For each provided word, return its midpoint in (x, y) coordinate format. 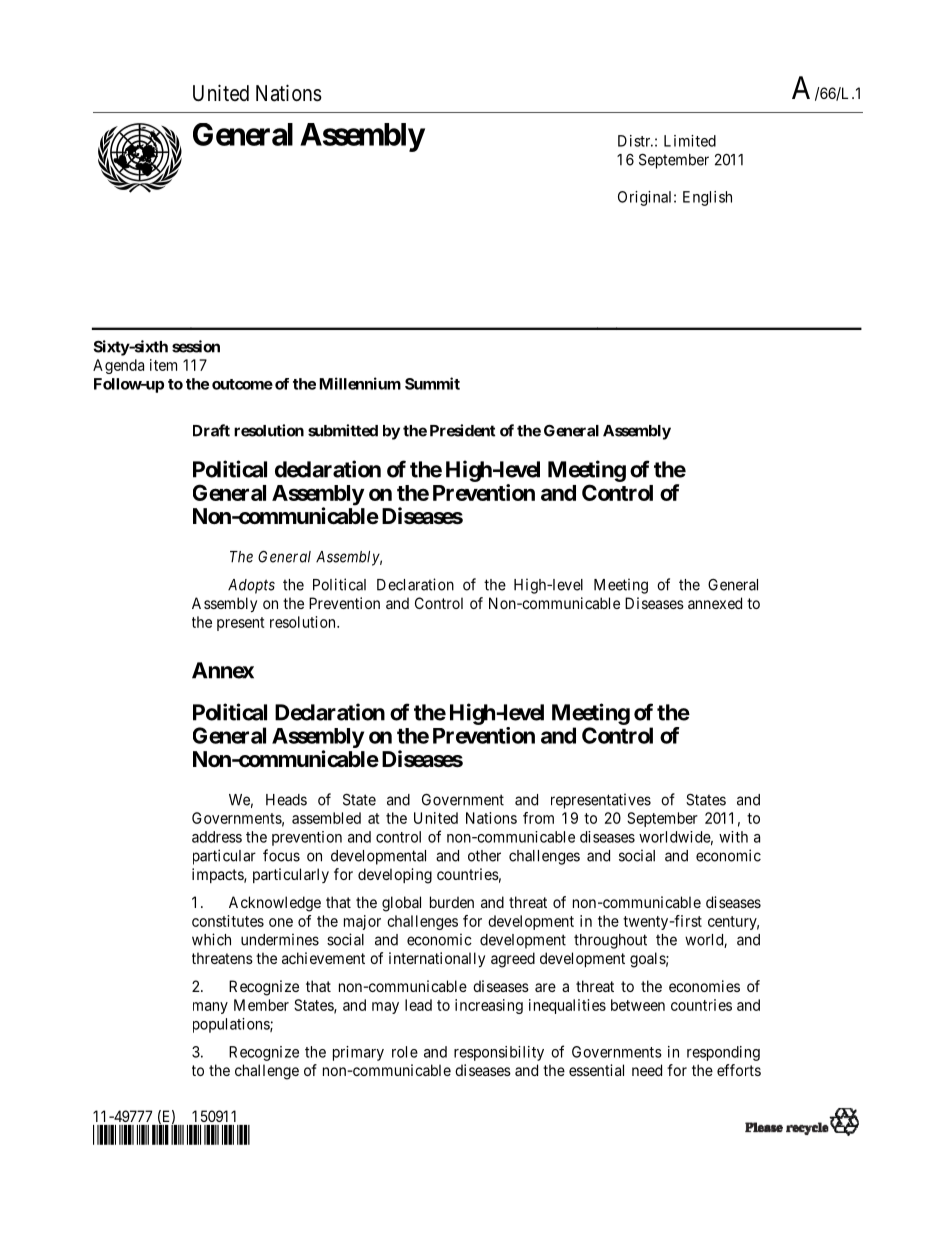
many (210, 1008)
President (462, 430)
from (538, 818)
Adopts (251, 586)
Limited (690, 141)
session (196, 346)
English (707, 198)
